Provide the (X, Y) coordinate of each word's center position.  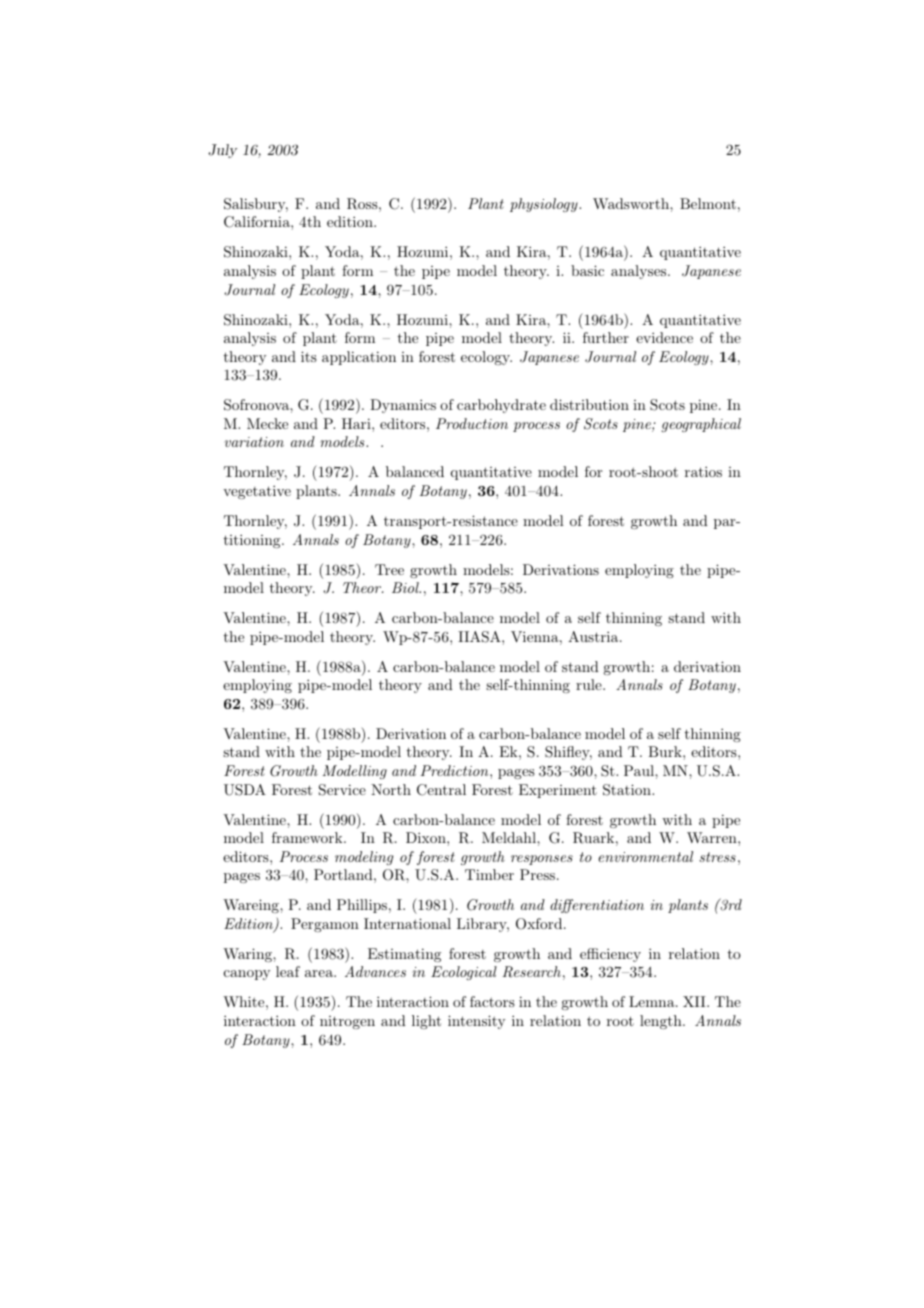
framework (308, 837)
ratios (703, 471)
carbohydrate (501, 406)
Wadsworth (632, 203)
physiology (545, 205)
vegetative (257, 492)
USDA (245, 790)
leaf (288, 971)
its (309, 356)
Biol (406, 587)
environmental (645, 856)
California (258, 222)
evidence (664, 337)
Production (472, 423)
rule (590, 684)
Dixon (427, 837)
